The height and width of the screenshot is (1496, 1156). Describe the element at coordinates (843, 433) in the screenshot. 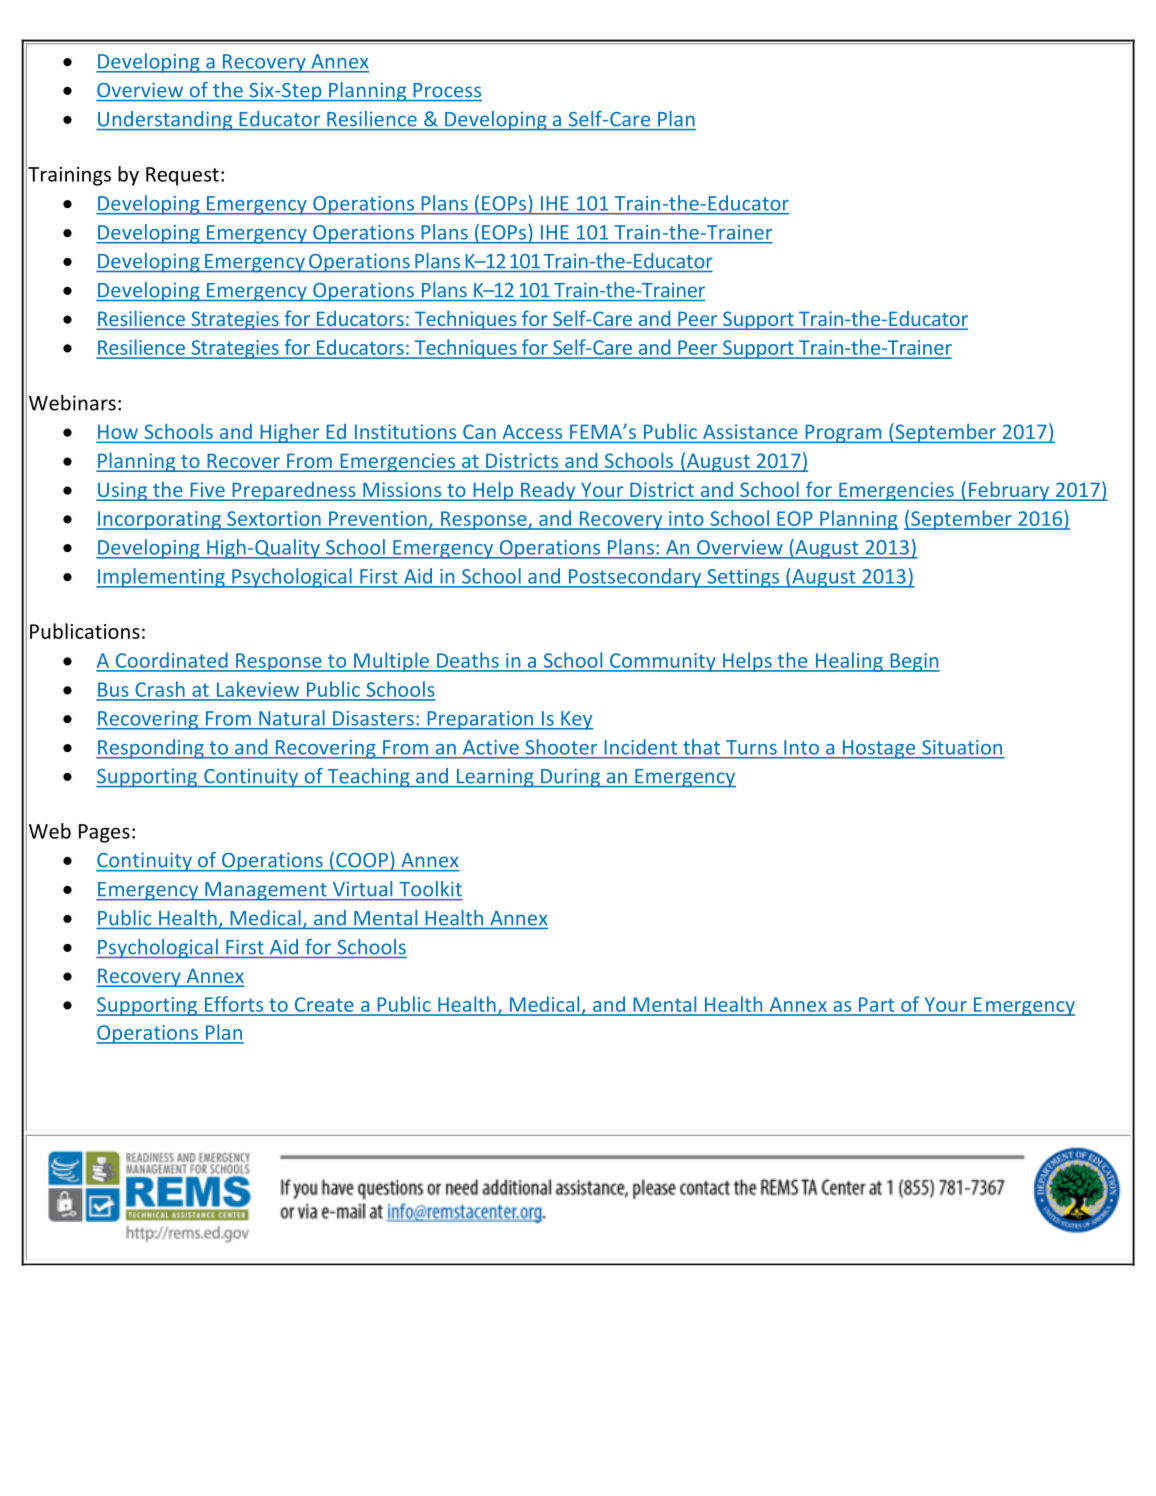

I see `Program` at that location.
